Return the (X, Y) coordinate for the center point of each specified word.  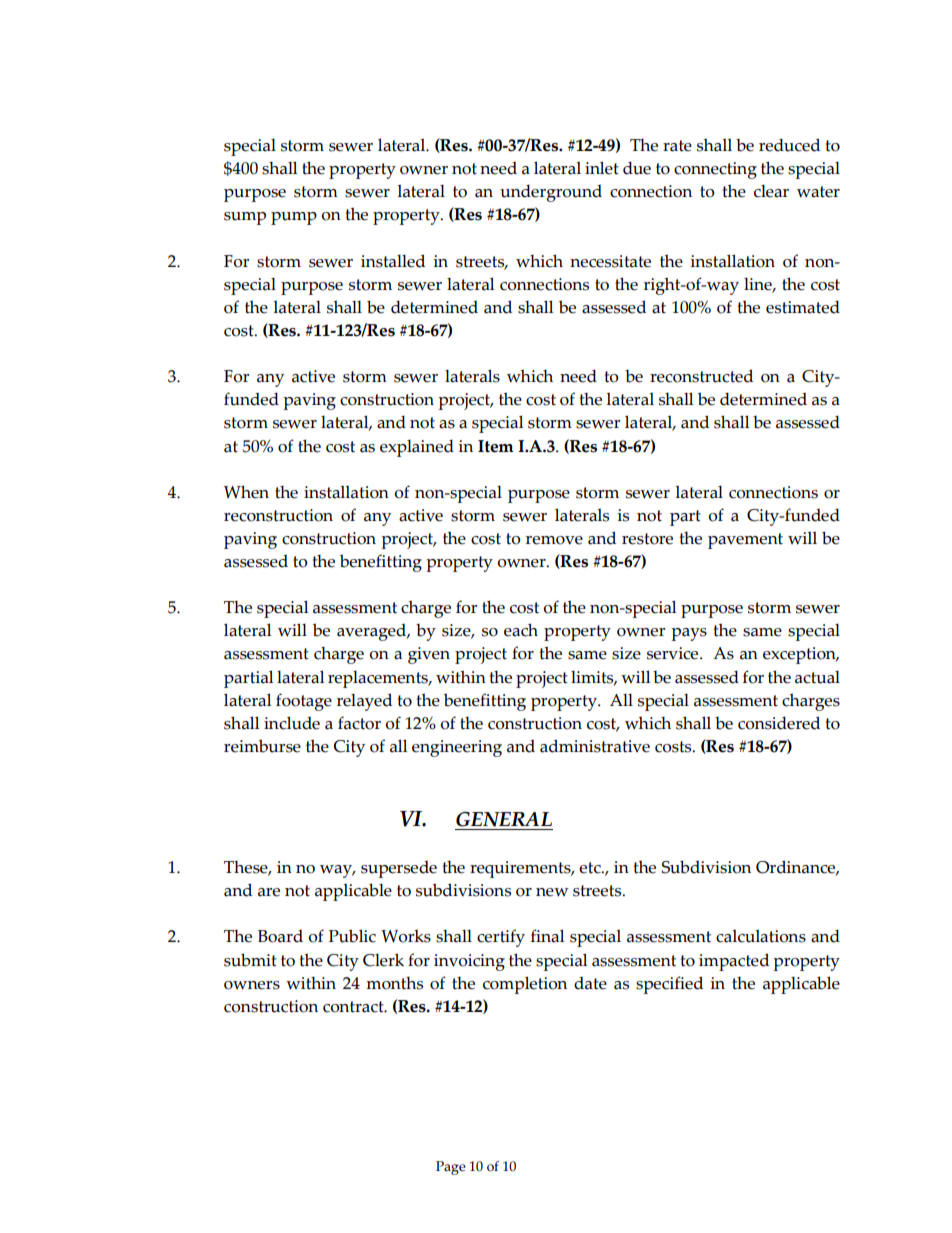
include (292, 723)
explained (417, 448)
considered (779, 723)
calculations (761, 936)
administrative (595, 746)
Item (496, 446)
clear (771, 191)
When (246, 492)
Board (280, 936)
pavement (745, 541)
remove (554, 540)
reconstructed (701, 376)
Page (451, 1168)
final (547, 936)
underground (551, 193)
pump (294, 218)
